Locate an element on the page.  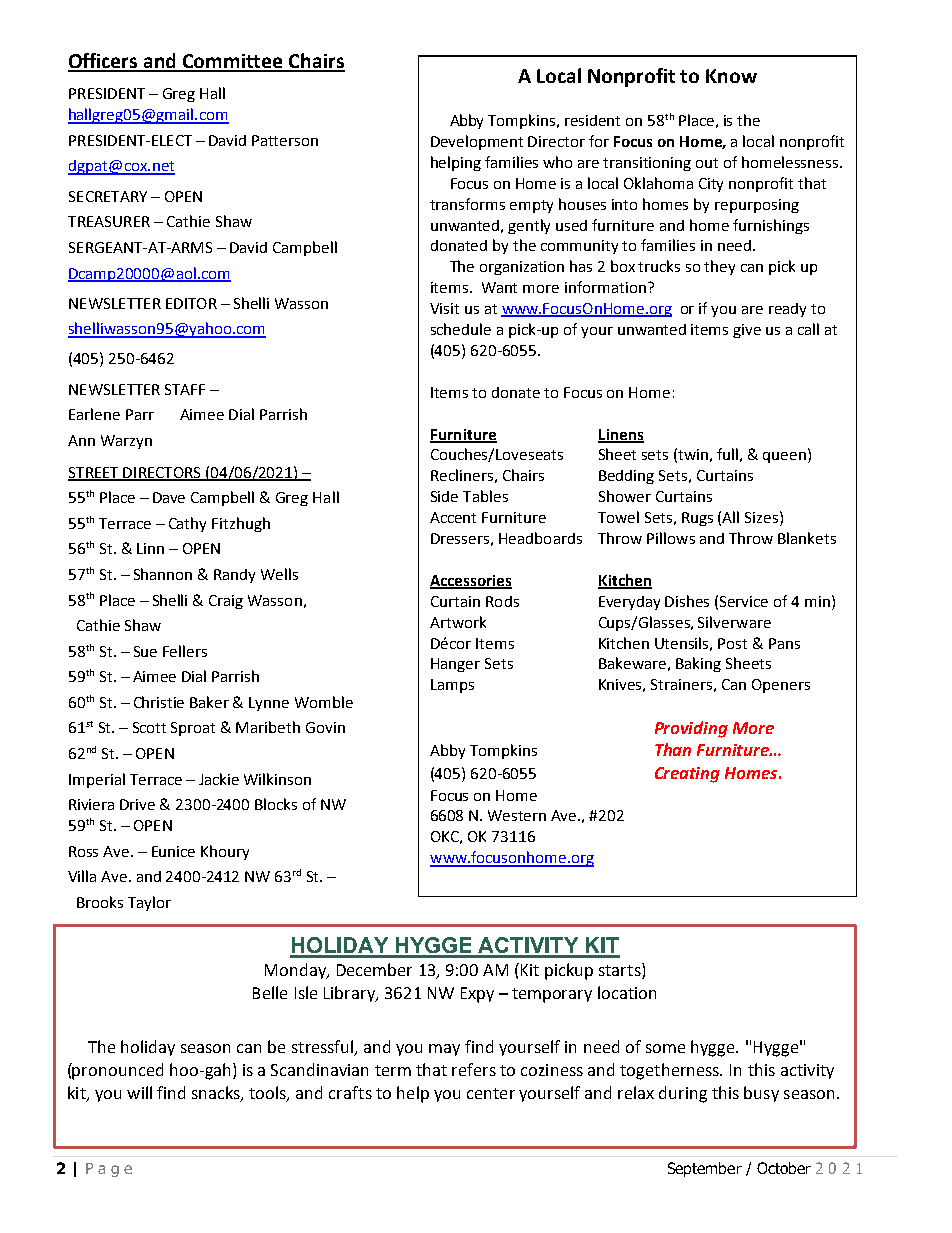
Fellers is located at coordinates (185, 651).
